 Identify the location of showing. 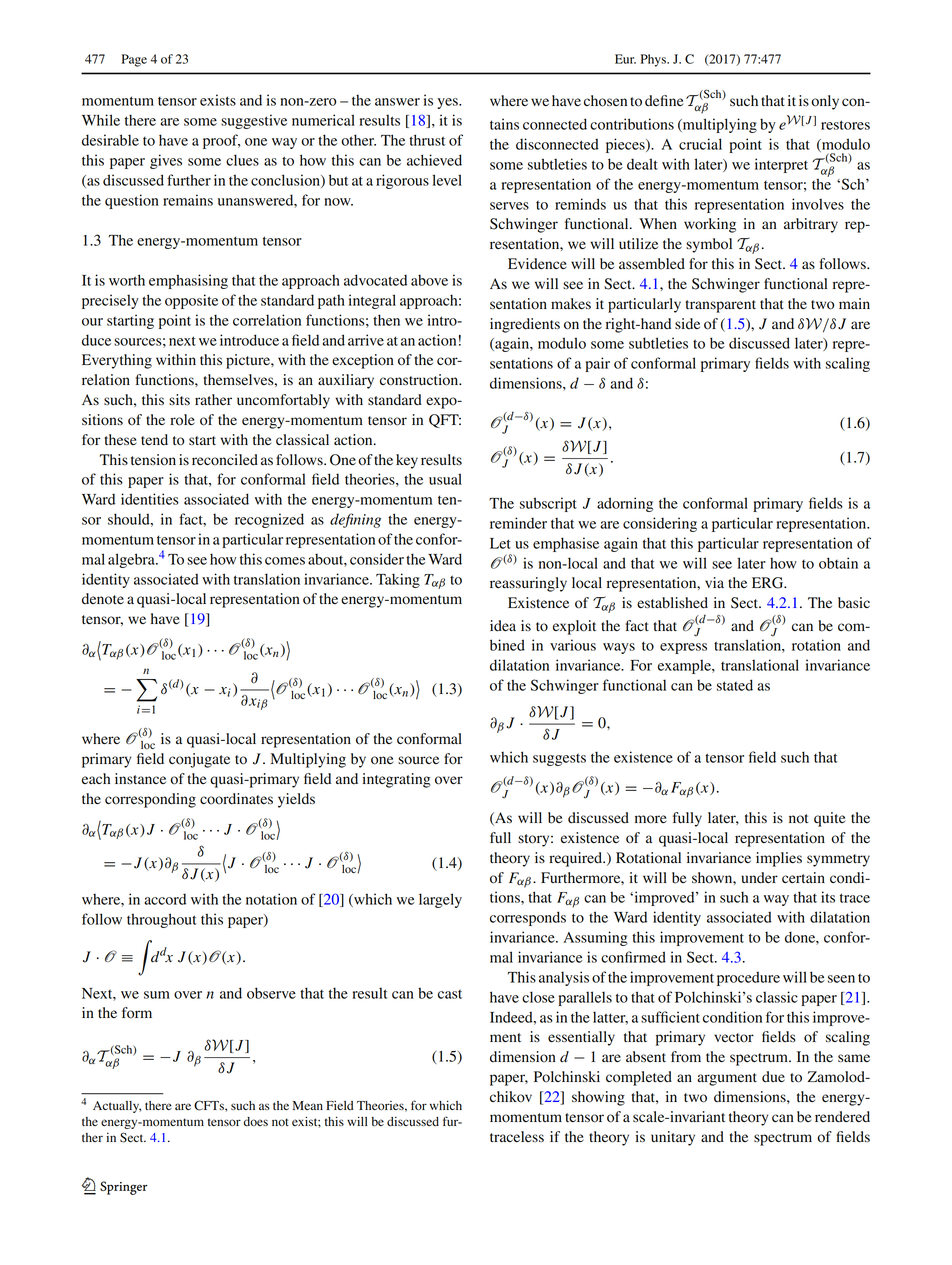
(598, 1098).
